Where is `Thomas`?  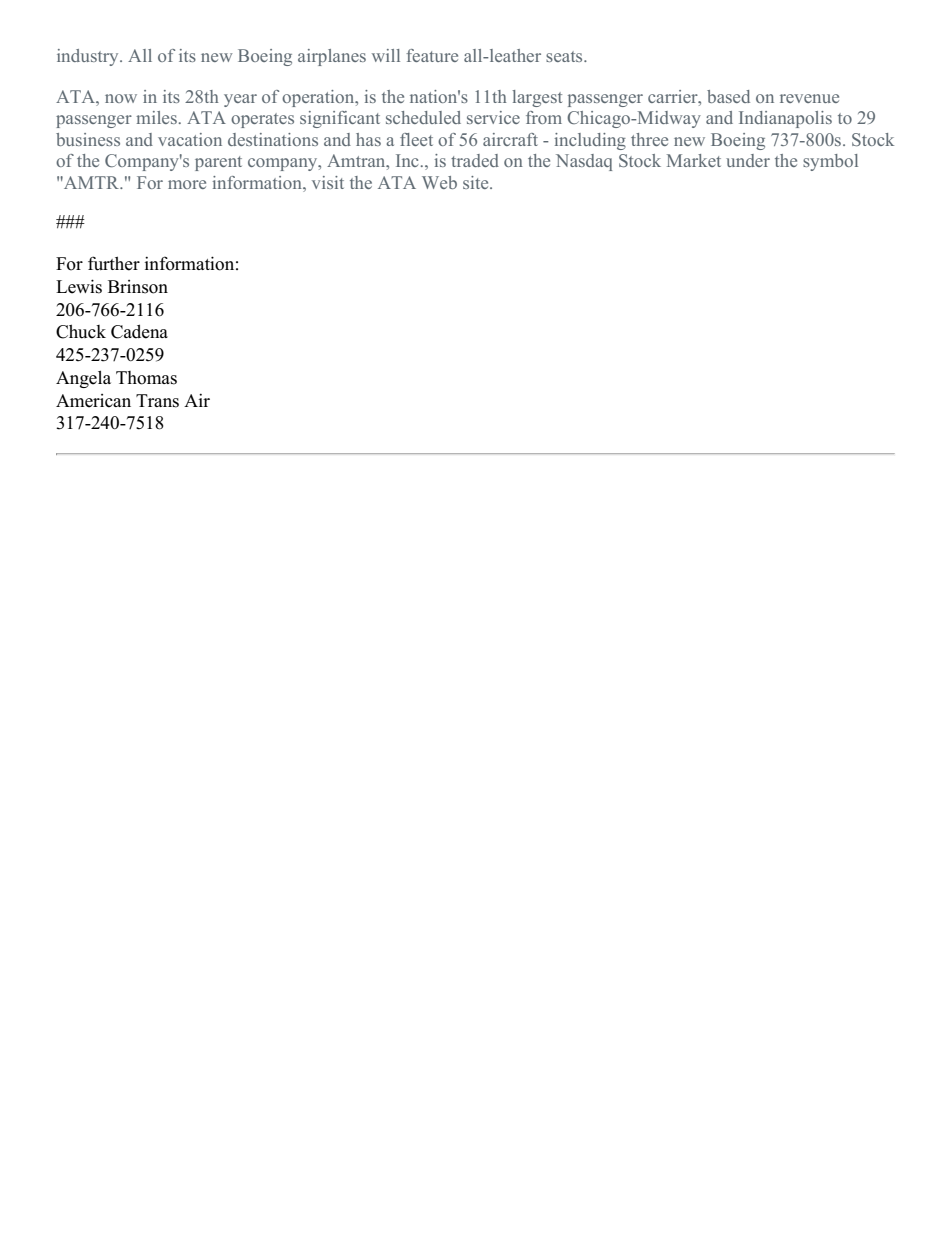 Thomas is located at coordinates (146, 378).
